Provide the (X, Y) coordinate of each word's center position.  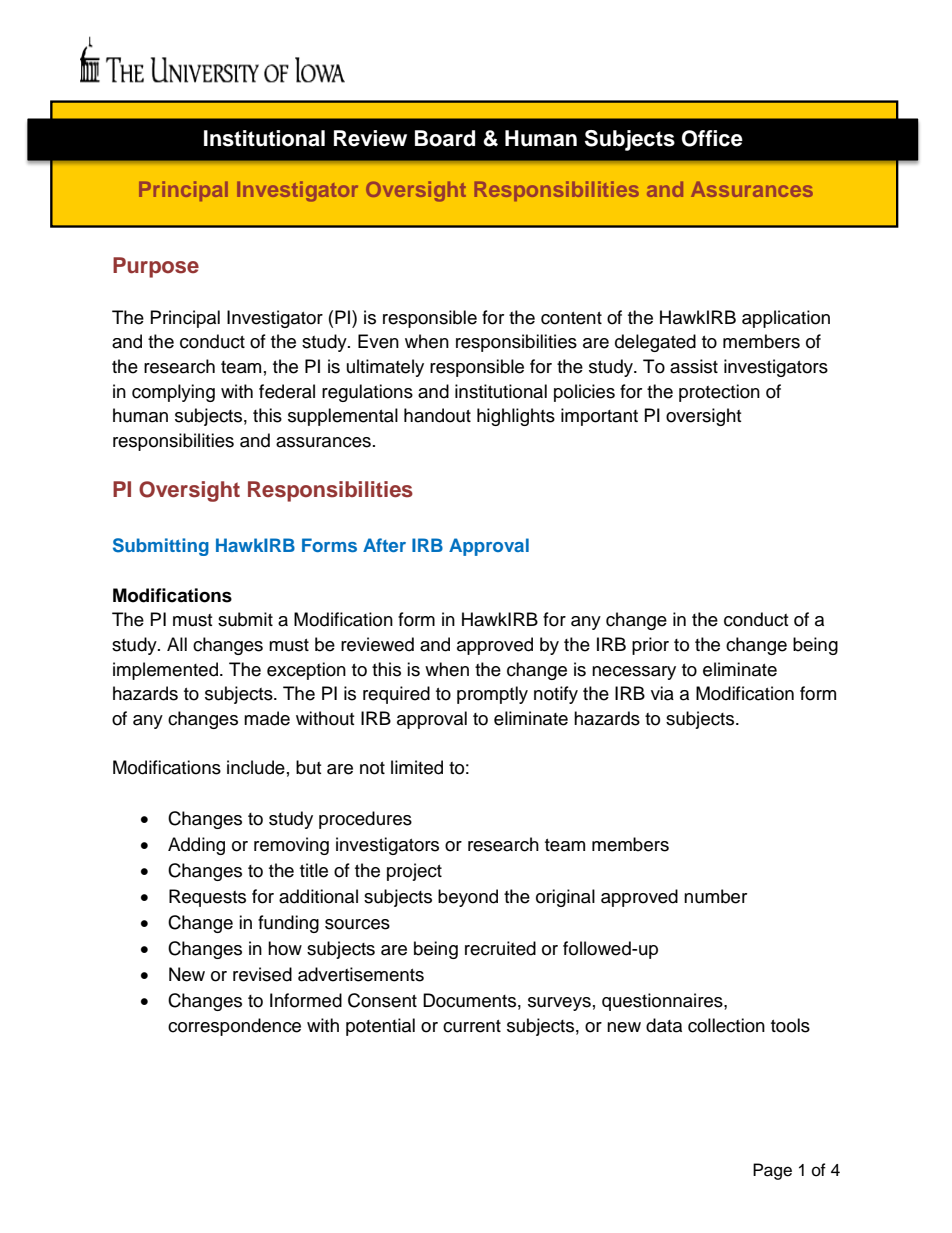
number (715, 896)
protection (719, 393)
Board (445, 138)
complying (173, 393)
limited (417, 767)
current (472, 1026)
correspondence (234, 1027)
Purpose (156, 267)
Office (712, 138)
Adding (196, 846)
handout (437, 415)
